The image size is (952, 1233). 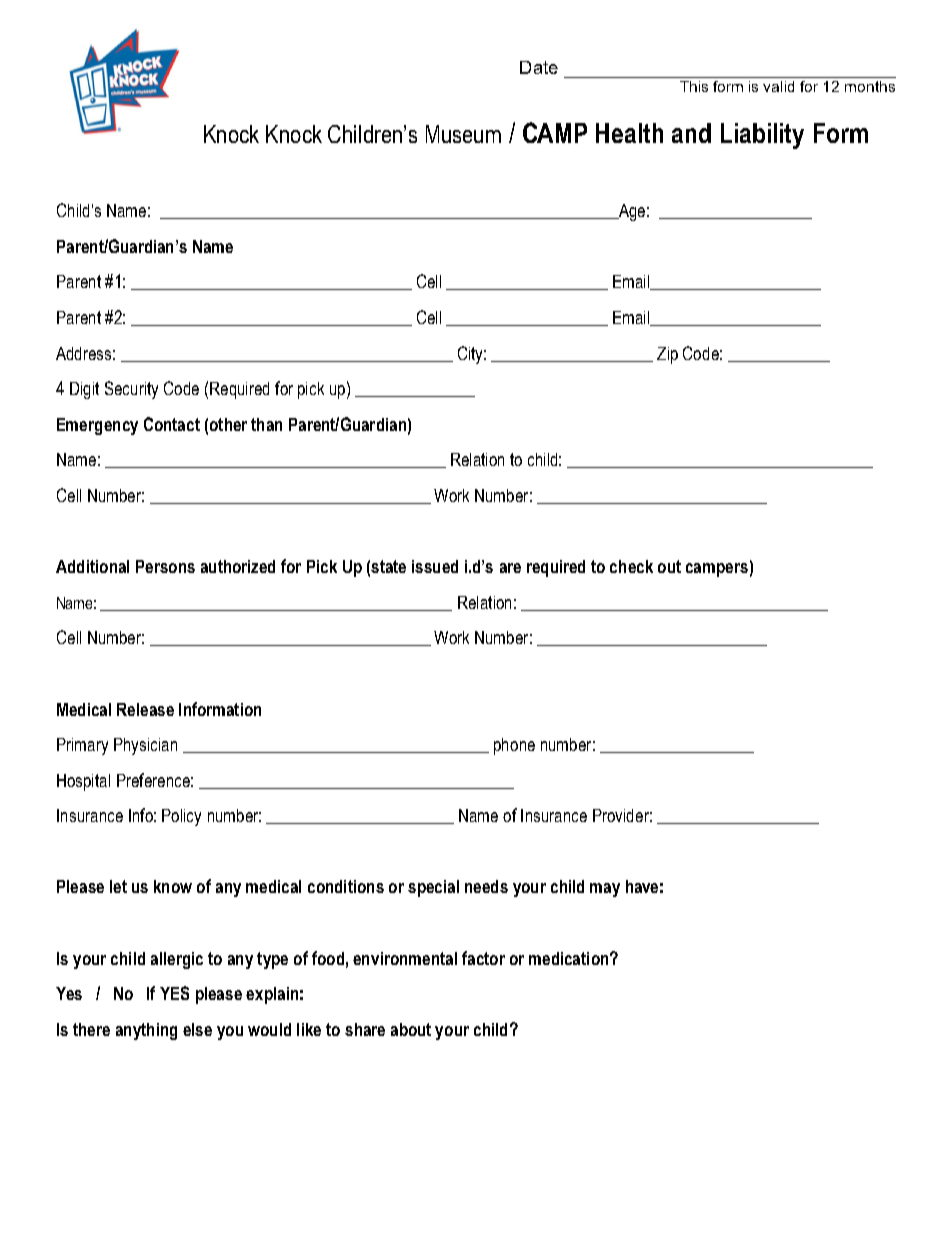 I want to click on Liability, so click(x=762, y=136).
